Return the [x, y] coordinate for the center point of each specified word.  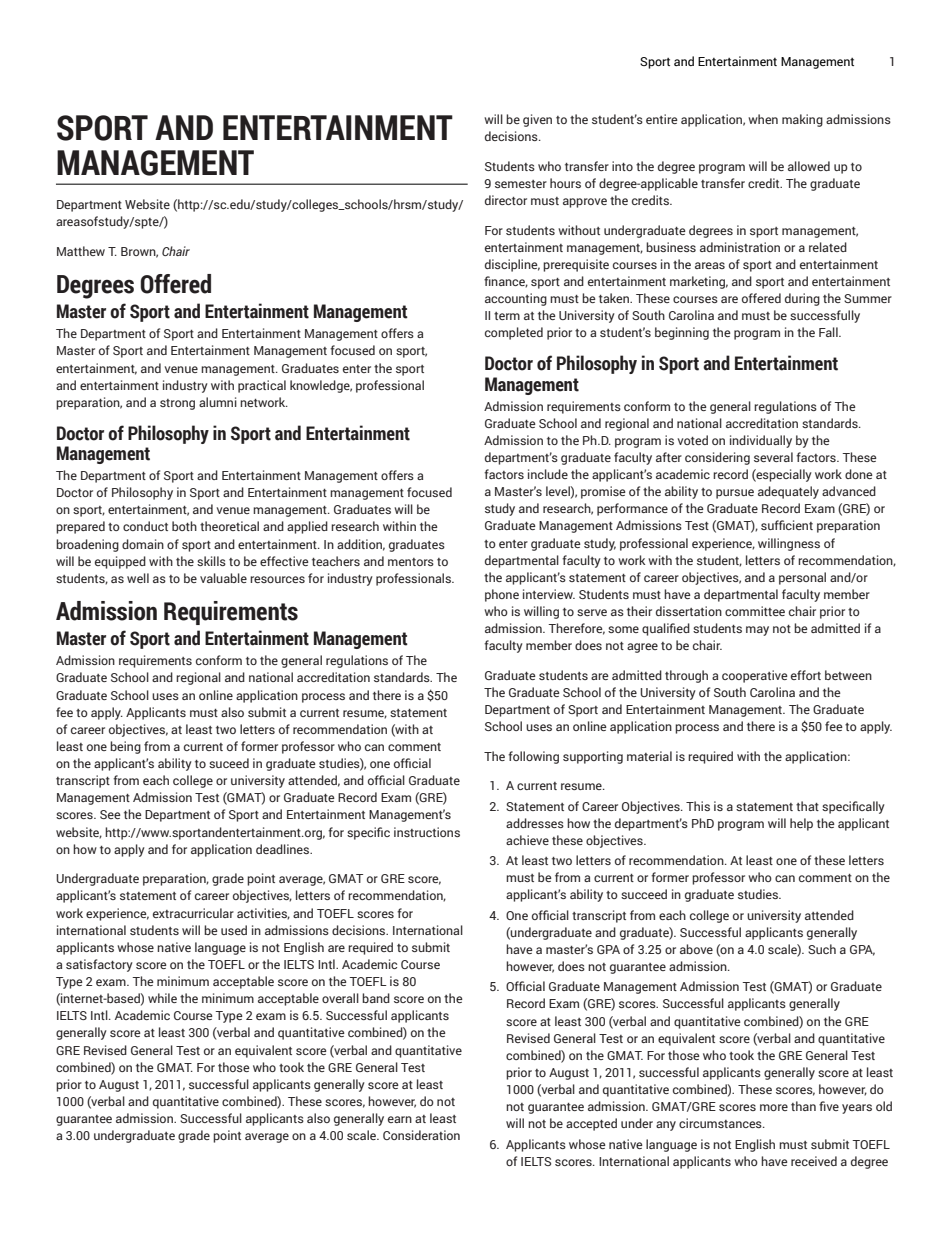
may [757, 631]
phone [502, 595]
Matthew [81, 251]
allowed [809, 166]
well [138, 578]
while [162, 998]
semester [521, 184]
